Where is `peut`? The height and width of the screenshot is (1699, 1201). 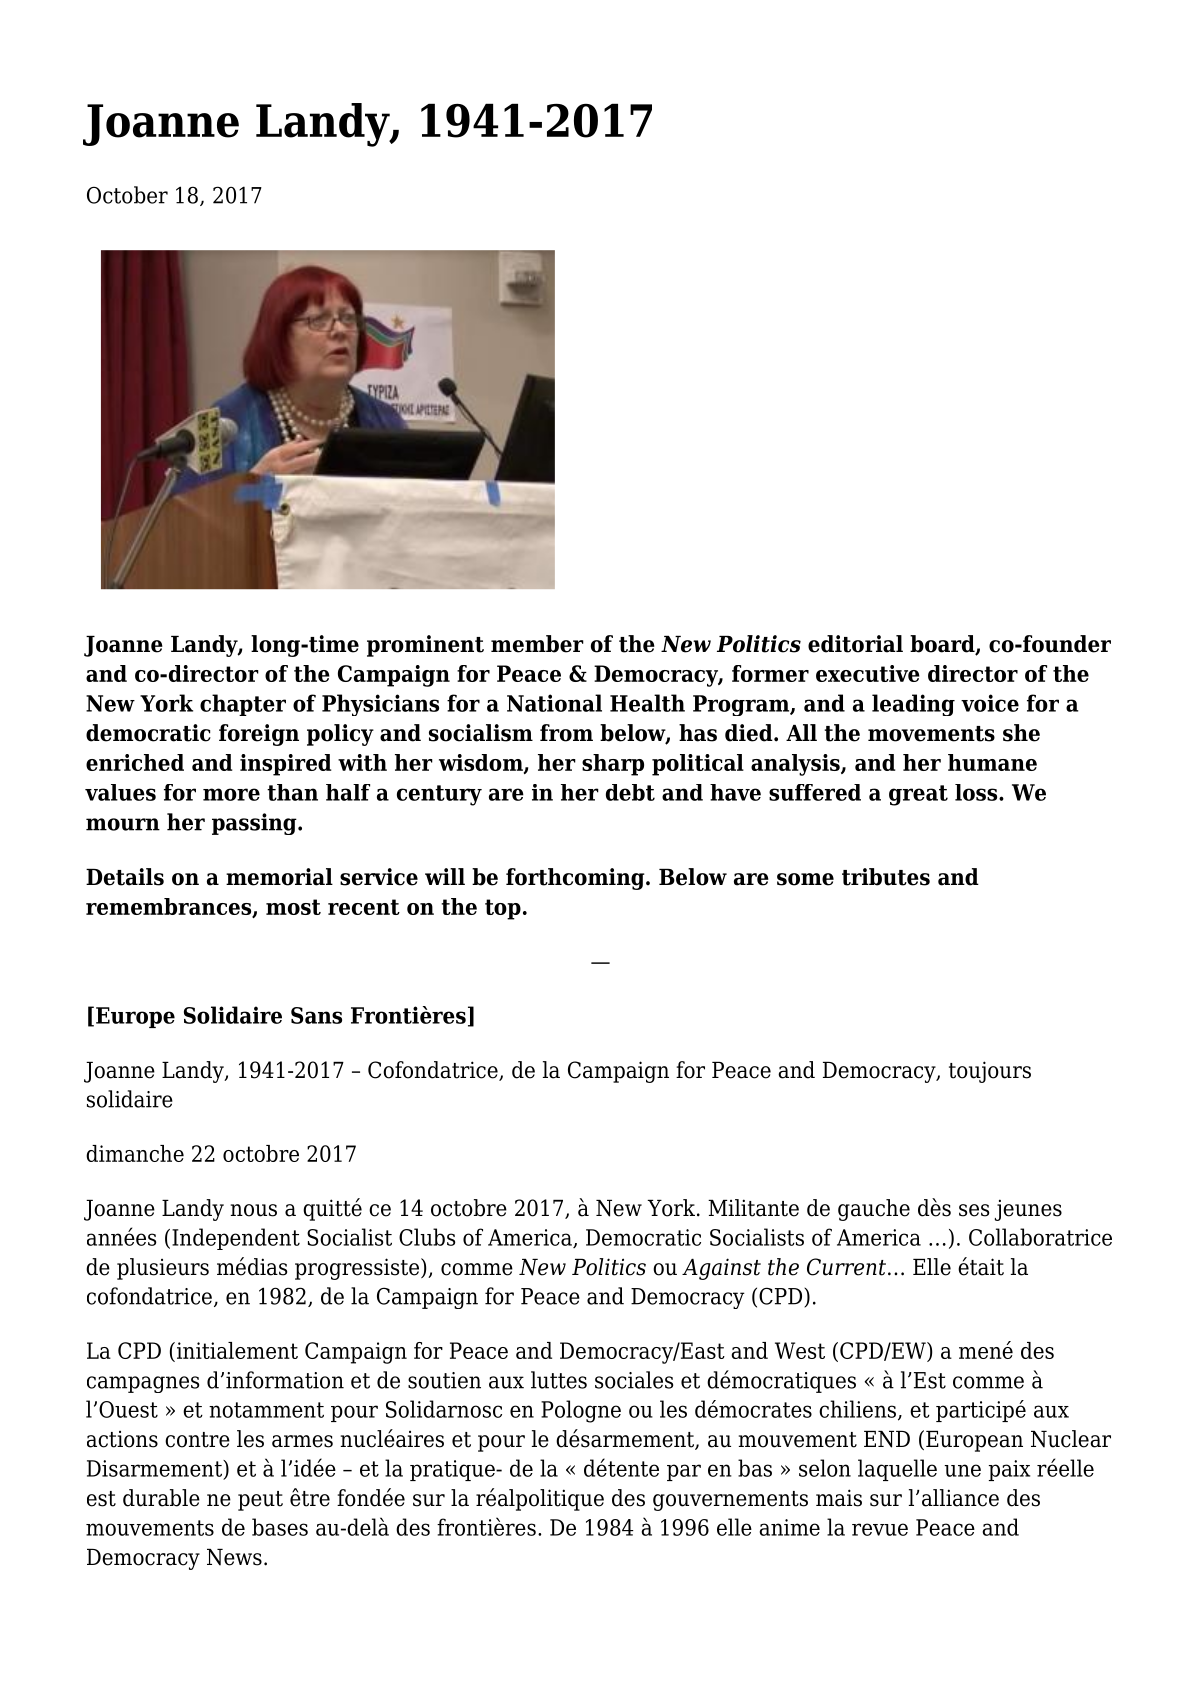 peut is located at coordinates (260, 1501).
